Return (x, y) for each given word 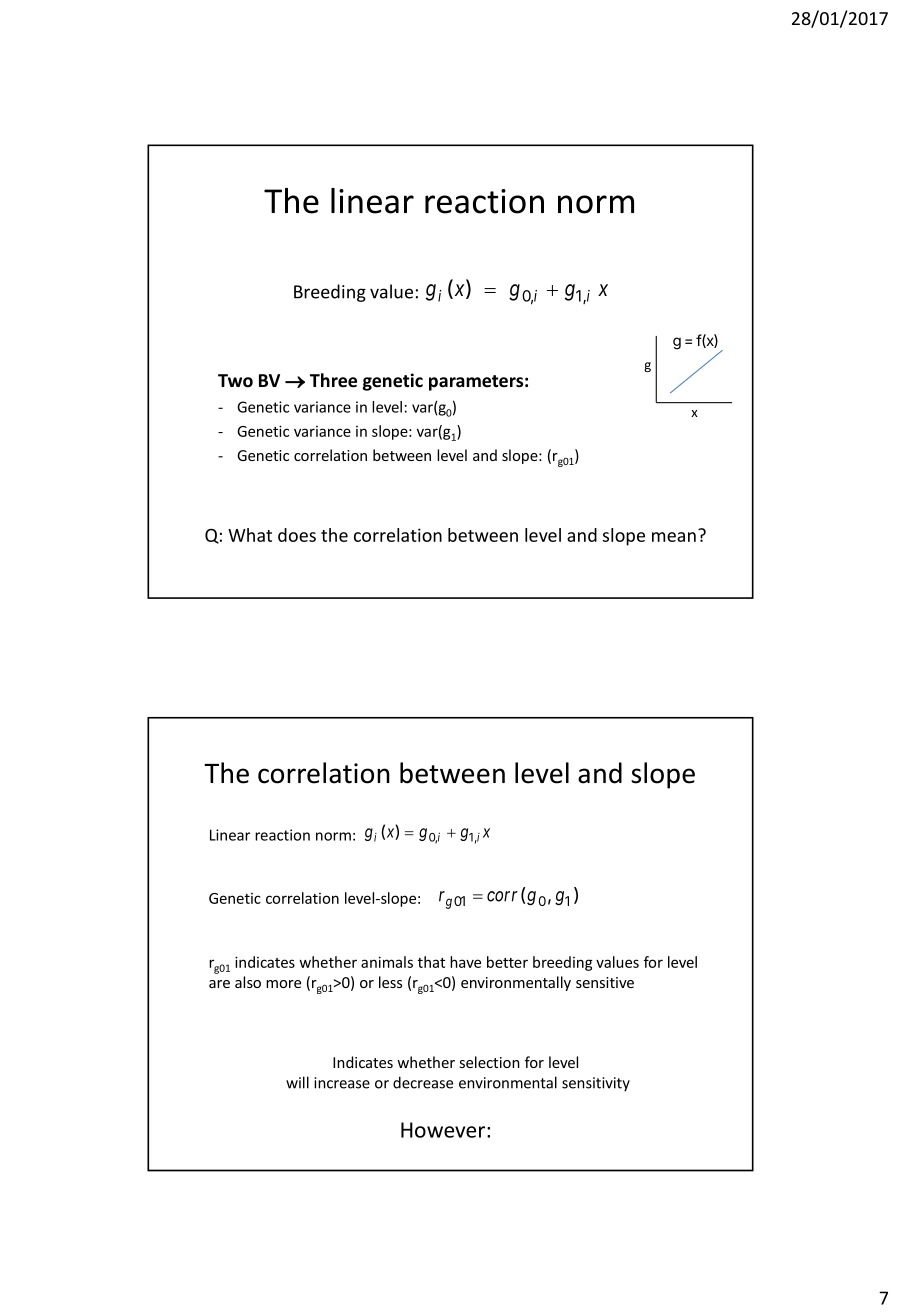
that (431, 962)
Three (333, 380)
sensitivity (596, 1084)
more (283, 984)
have (465, 962)
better (507, 962)
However (443, 1130)
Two (235, 381)
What (250, 535)
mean (674, 537)
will (297, 1082)
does (297, 535)
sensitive (605, 982)
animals (387, 962)
